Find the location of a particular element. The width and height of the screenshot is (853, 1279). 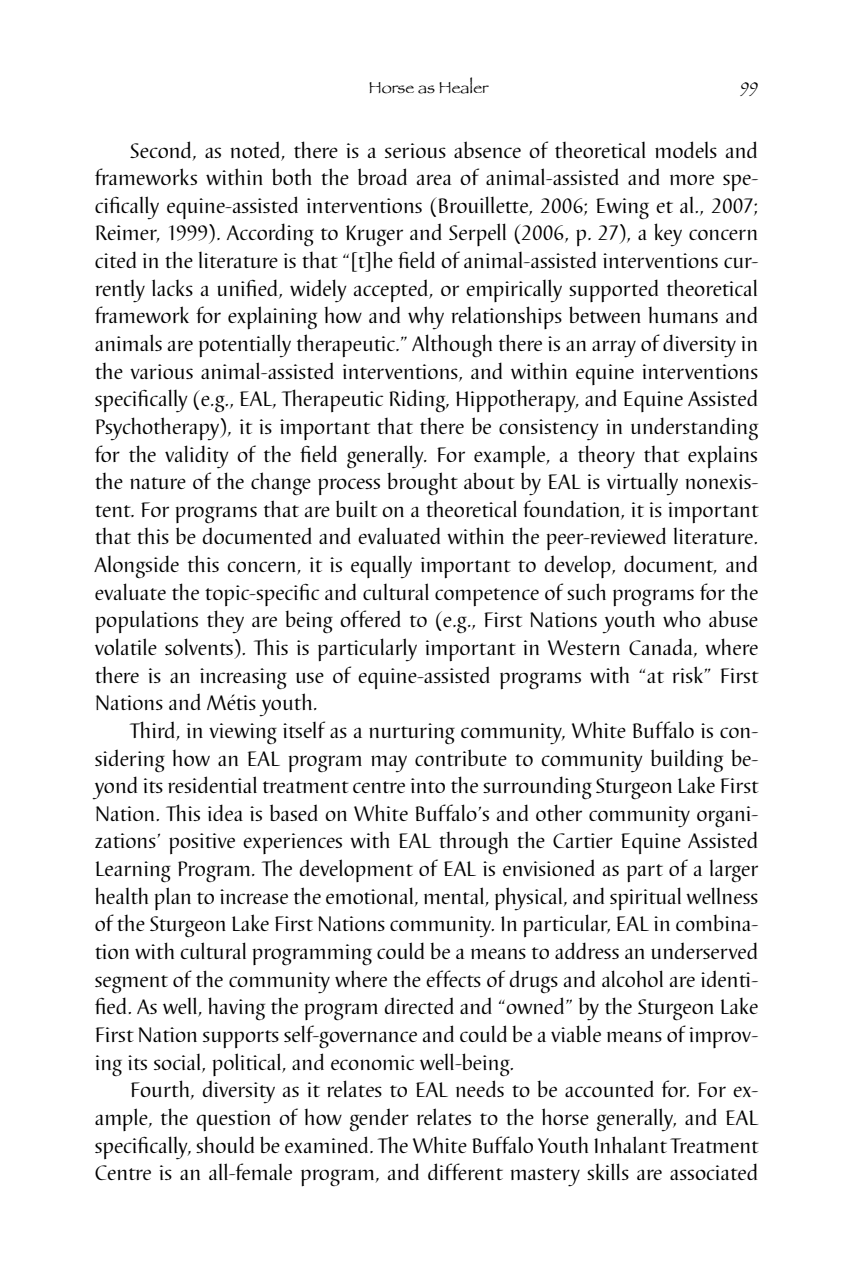

different is located at coordinates (465, 1171).
